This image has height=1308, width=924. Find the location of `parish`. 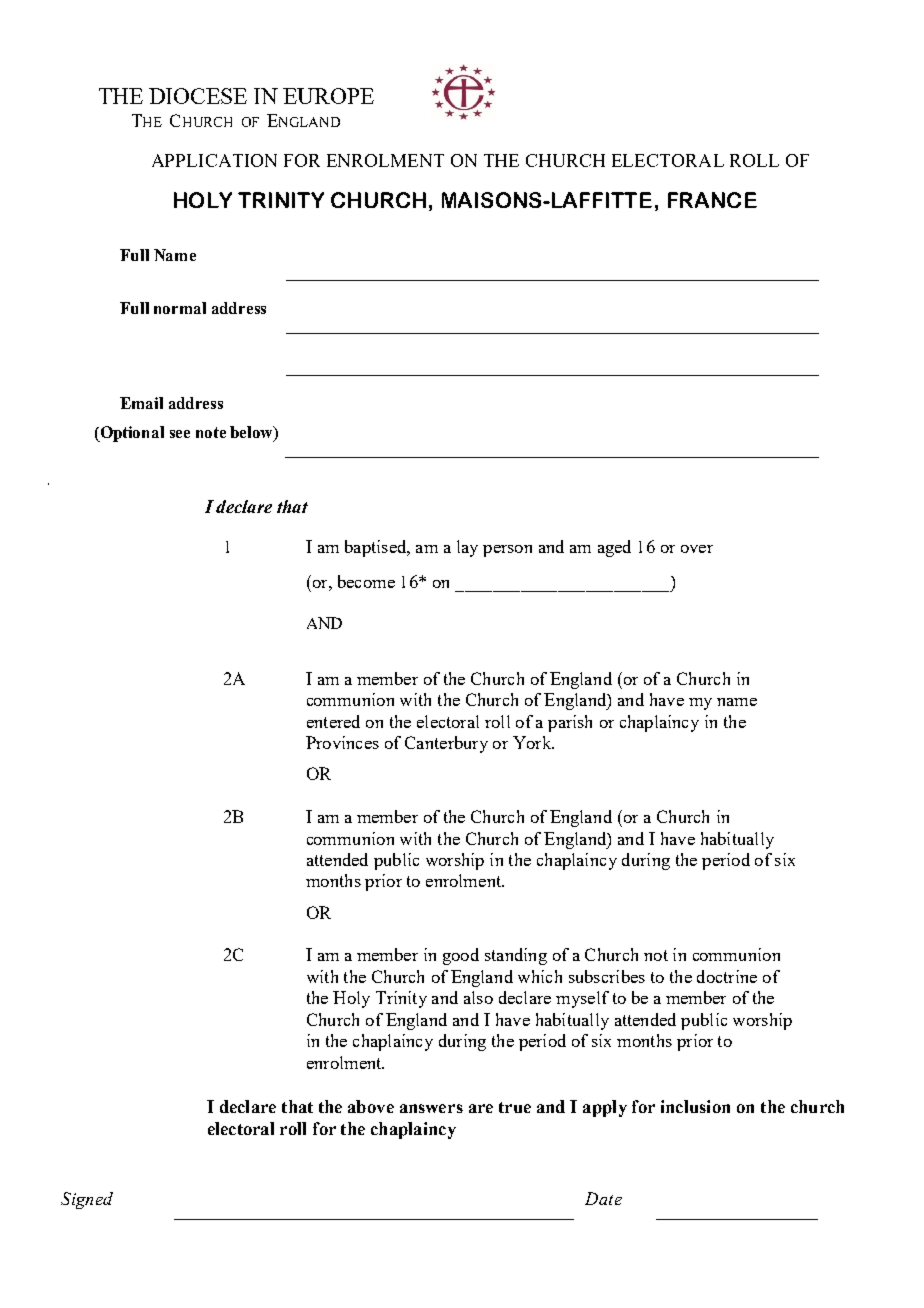

parish is located at coordinates (570, 723).
